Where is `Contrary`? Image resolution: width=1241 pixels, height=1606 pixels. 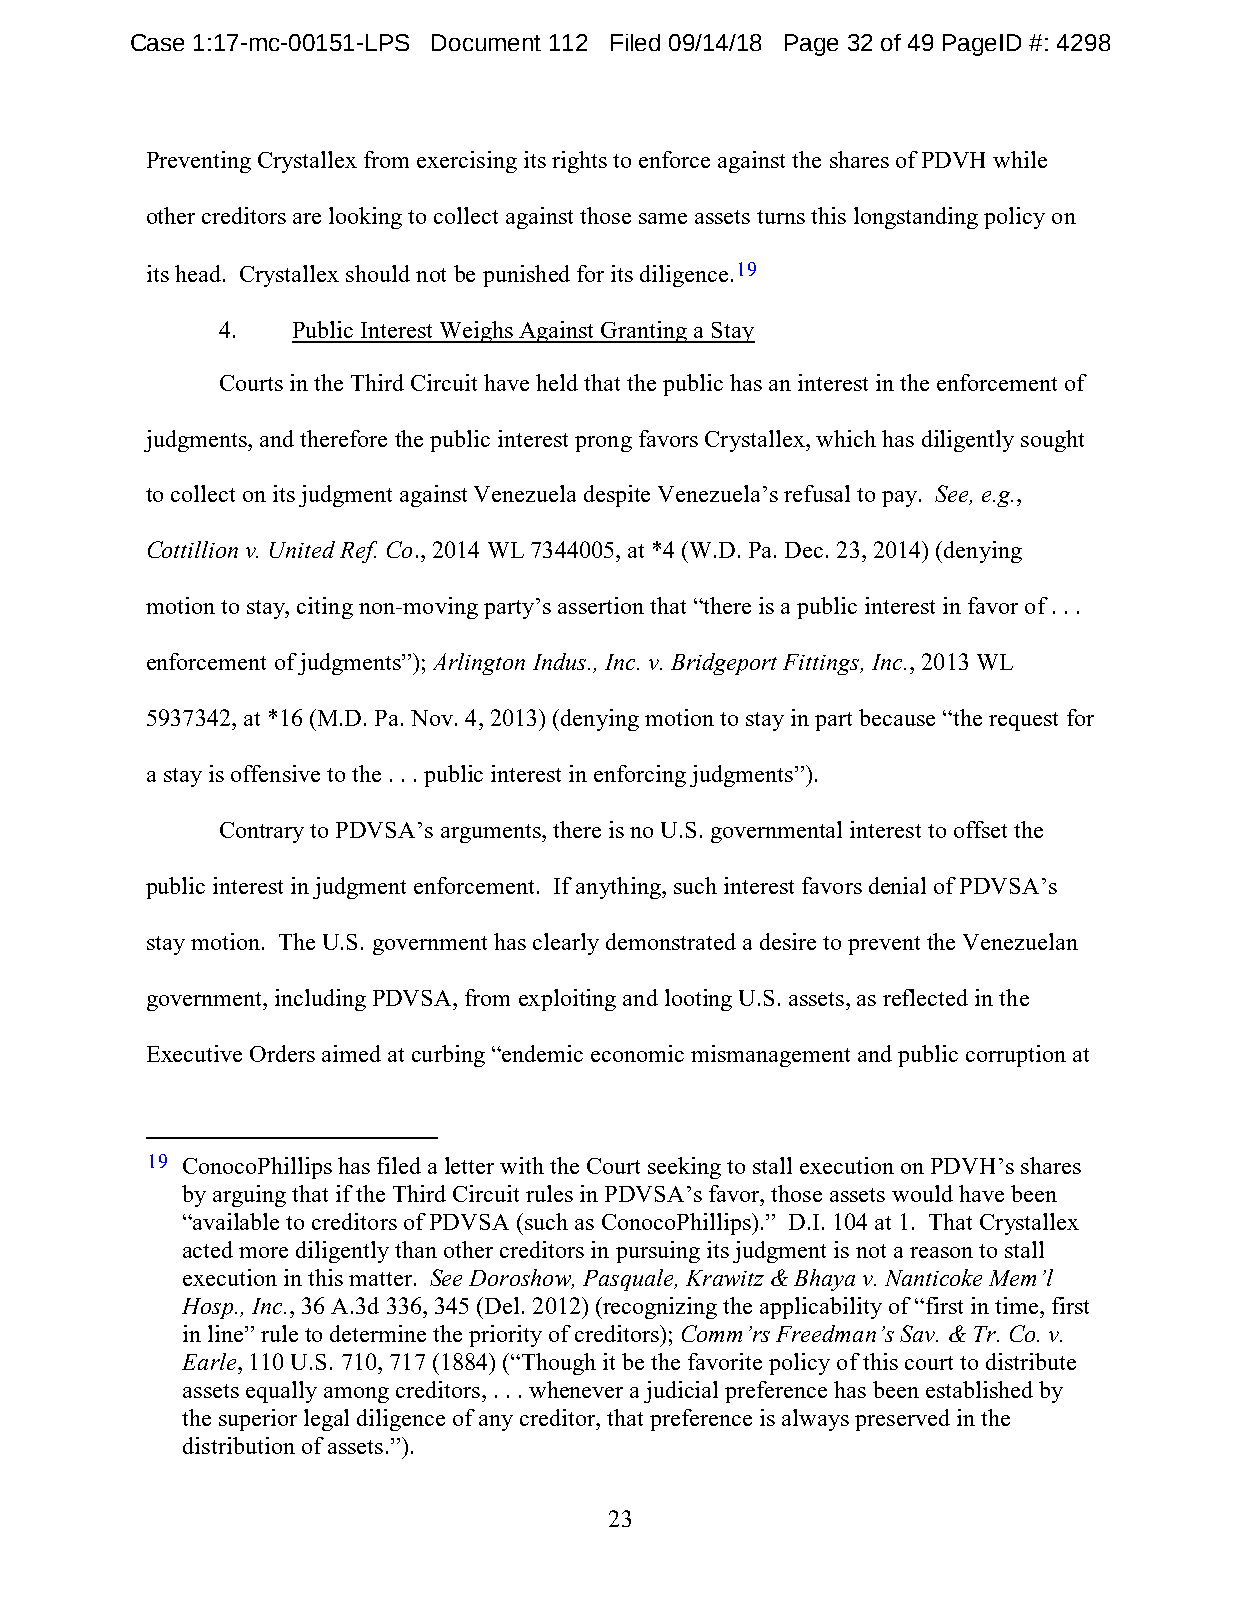
Contrary is located at coordinates (262, 832).
